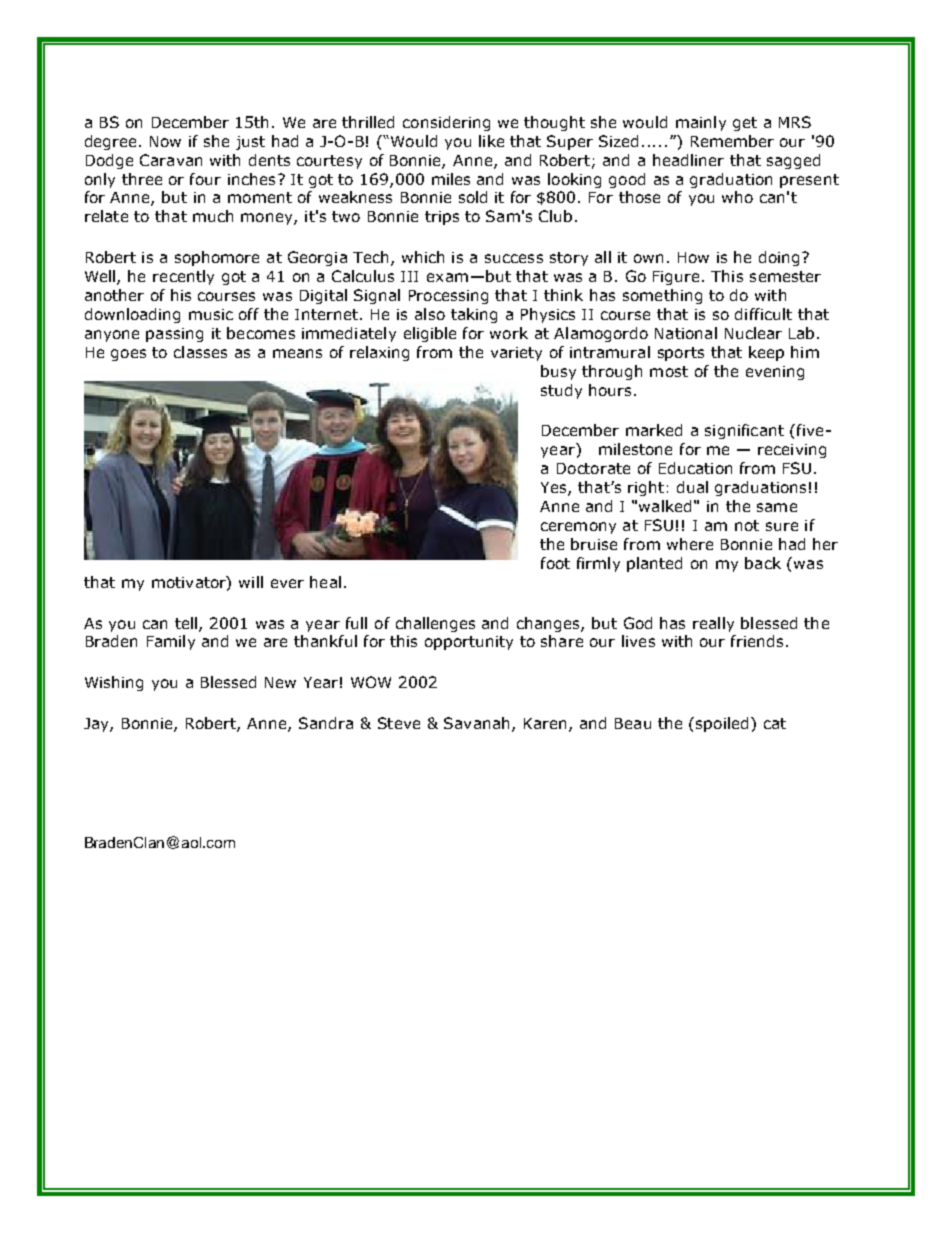 This document has height=1233, width=952. Describe the element at coordinates (491, 141) in the document. I see `like` at that location.
